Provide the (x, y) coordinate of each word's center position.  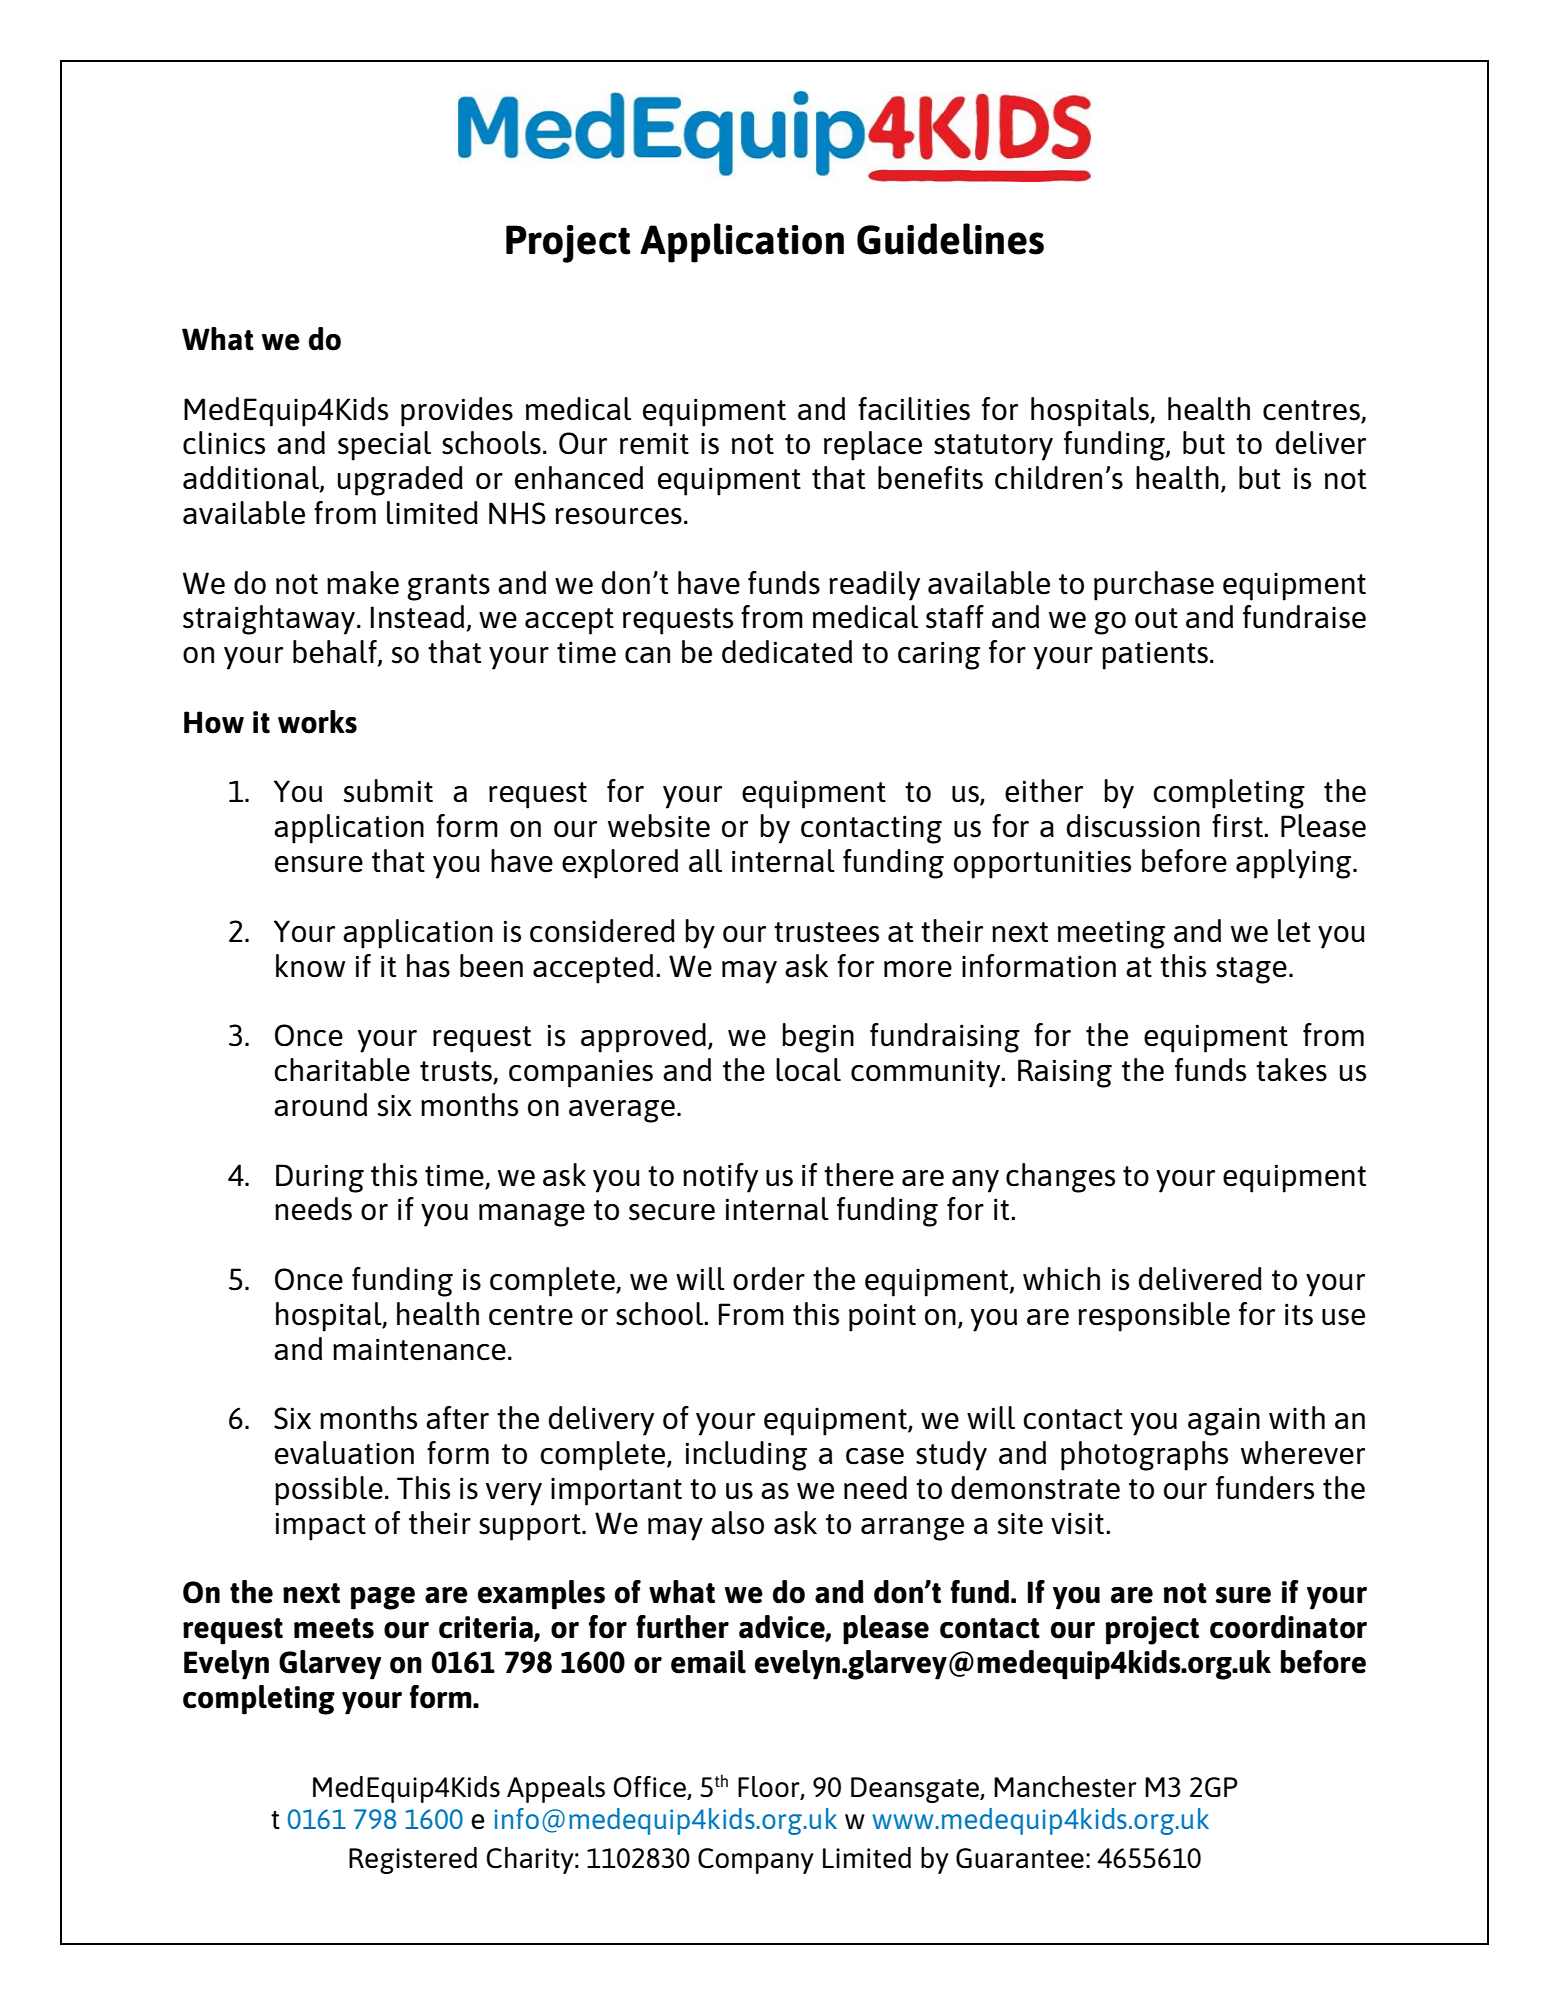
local (808, 1070)
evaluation (344, 1453)
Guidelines (950, 239)
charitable (342, 1070)
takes (1291, 1070)
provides (457, 412)
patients (1155, 655)
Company (755, 1861)
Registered (413, 1860)
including (746, 1456)
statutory (993, 447)
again (1224, 1421)
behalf (336, 653)
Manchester (1065, 1787)
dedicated (787, 652)
